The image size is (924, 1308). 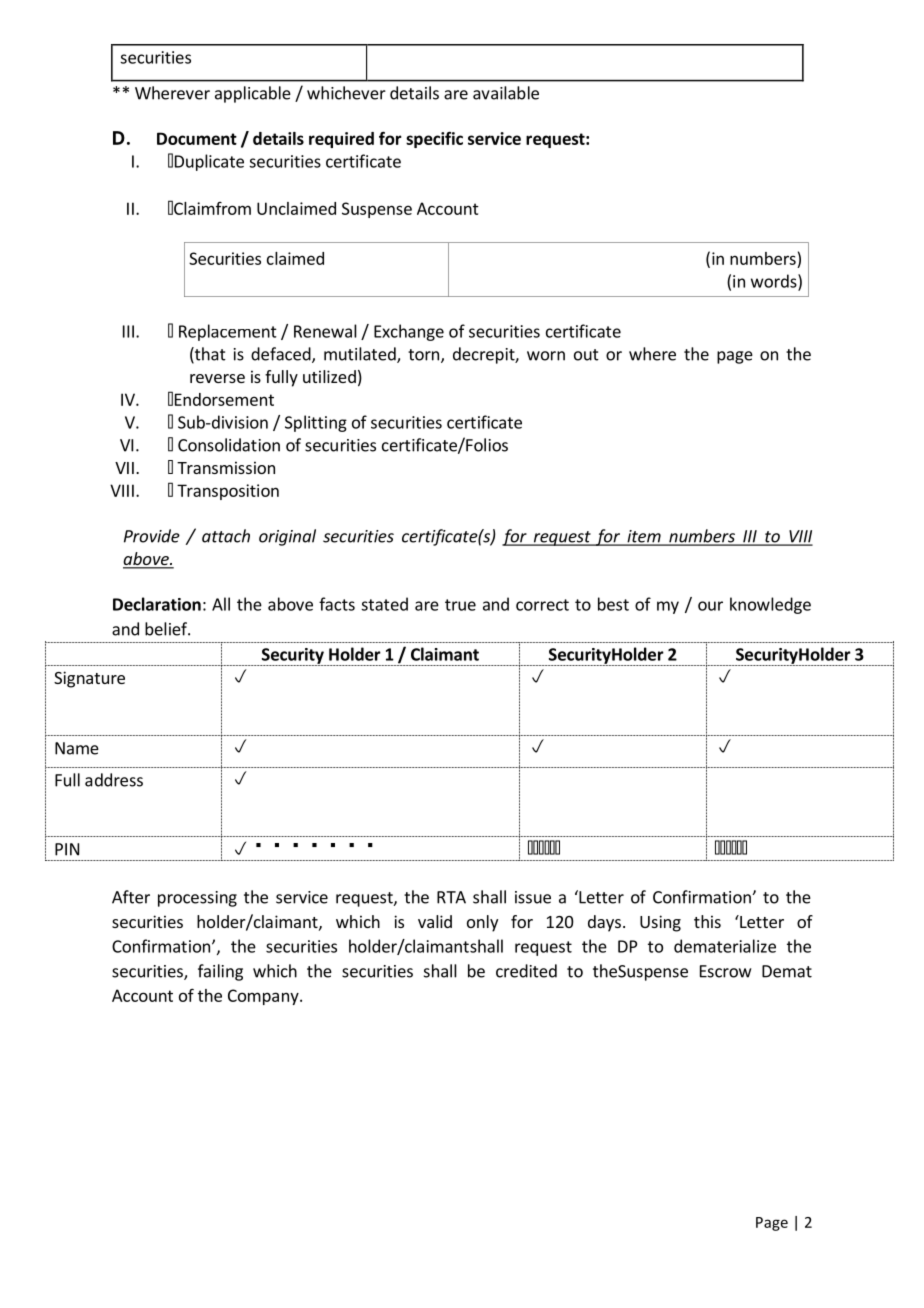 I want to click on torn, so click(x=423, y=355).
